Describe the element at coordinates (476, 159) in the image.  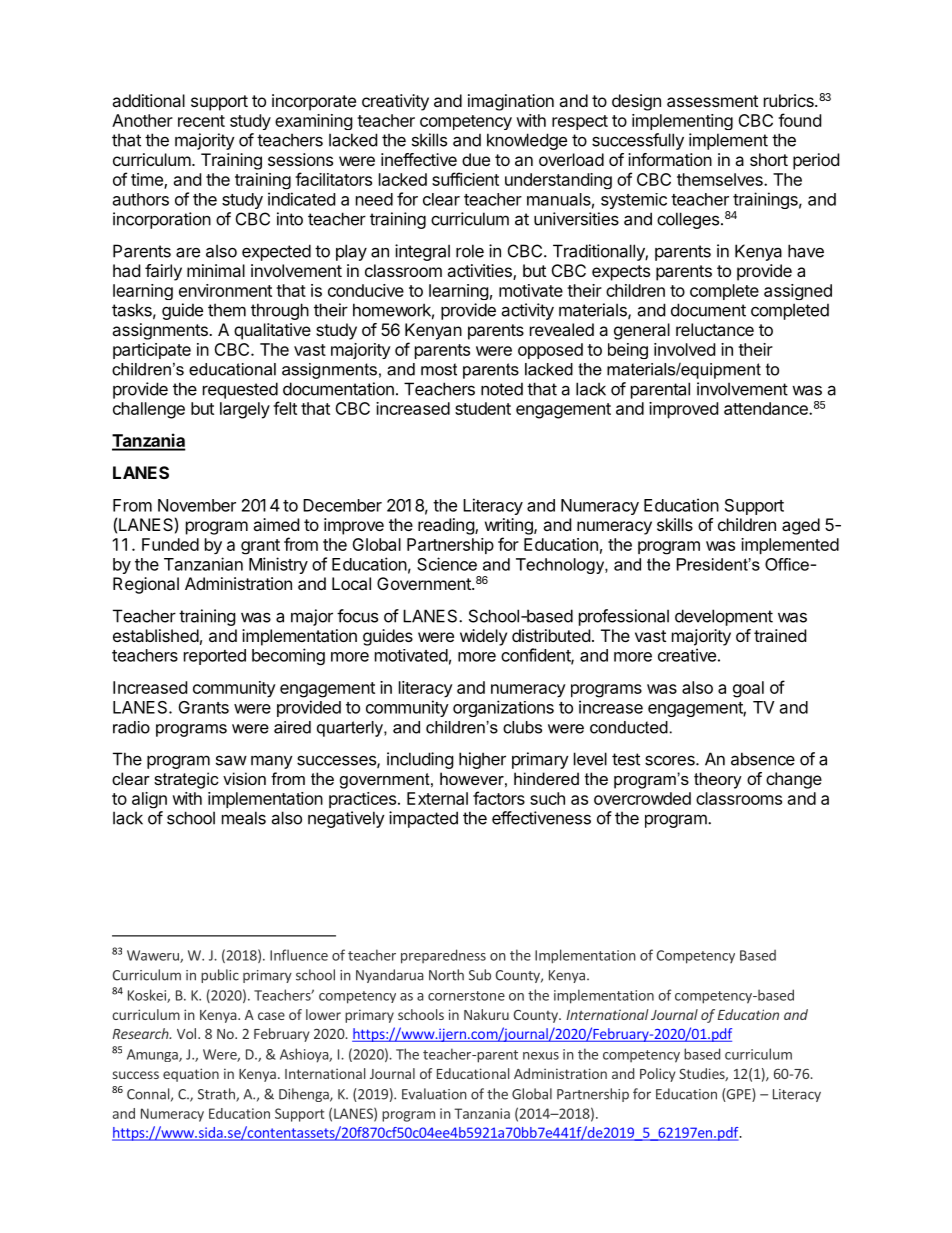
I see `due` at that location.
